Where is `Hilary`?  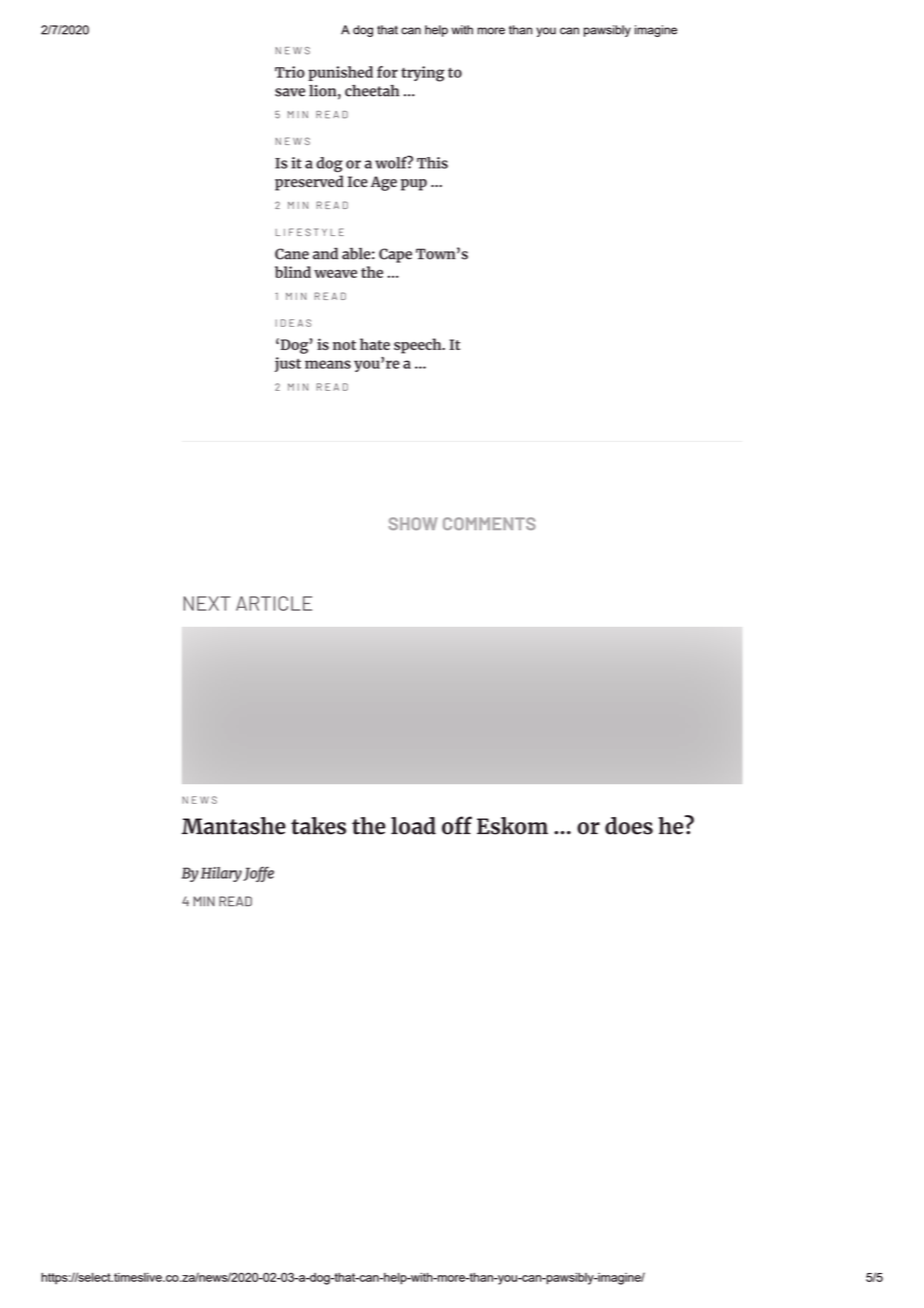 Hilary is located at coordinates (221, 874).
